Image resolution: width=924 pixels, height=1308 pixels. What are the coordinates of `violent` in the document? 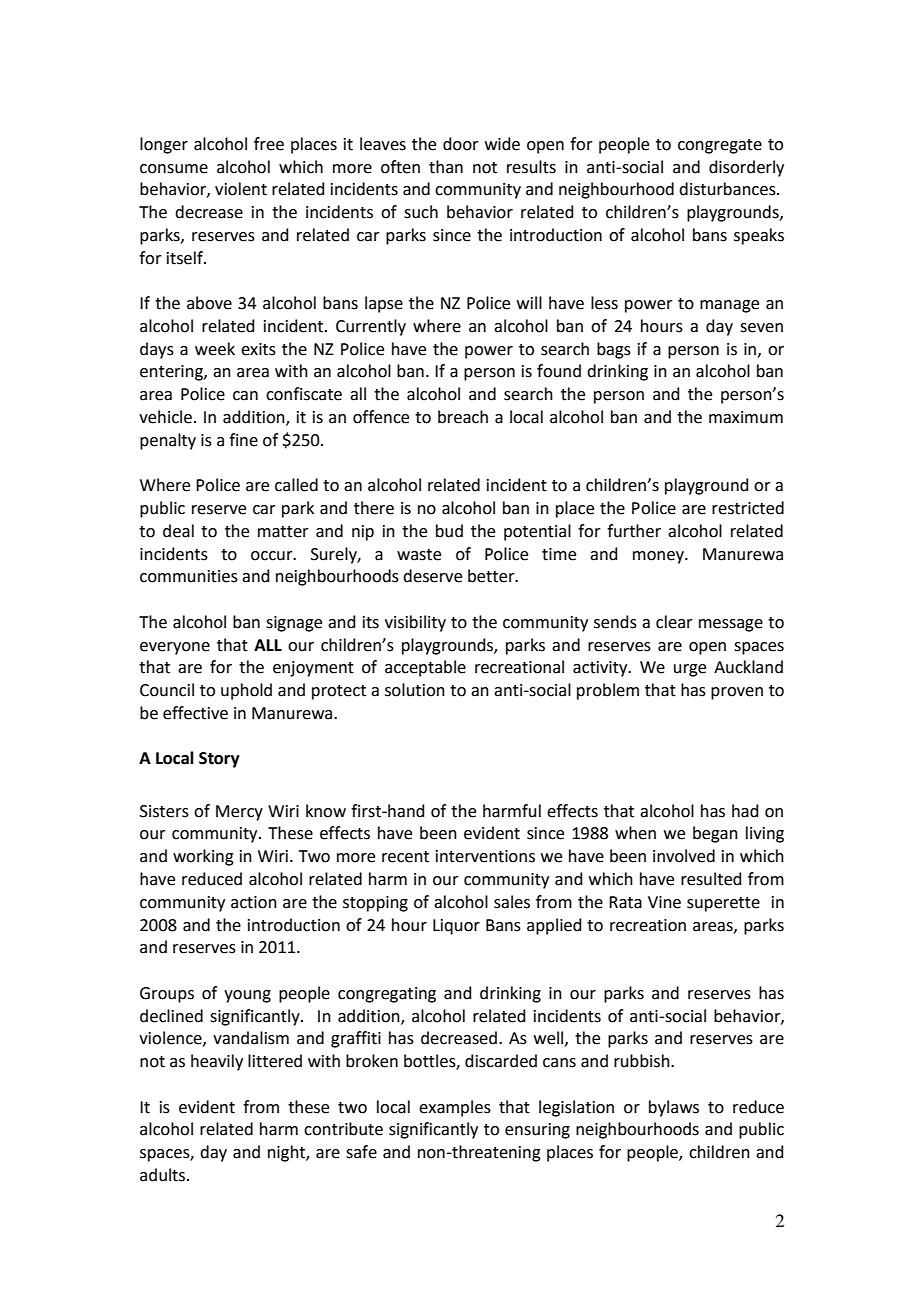 It's located at (241, 189).
